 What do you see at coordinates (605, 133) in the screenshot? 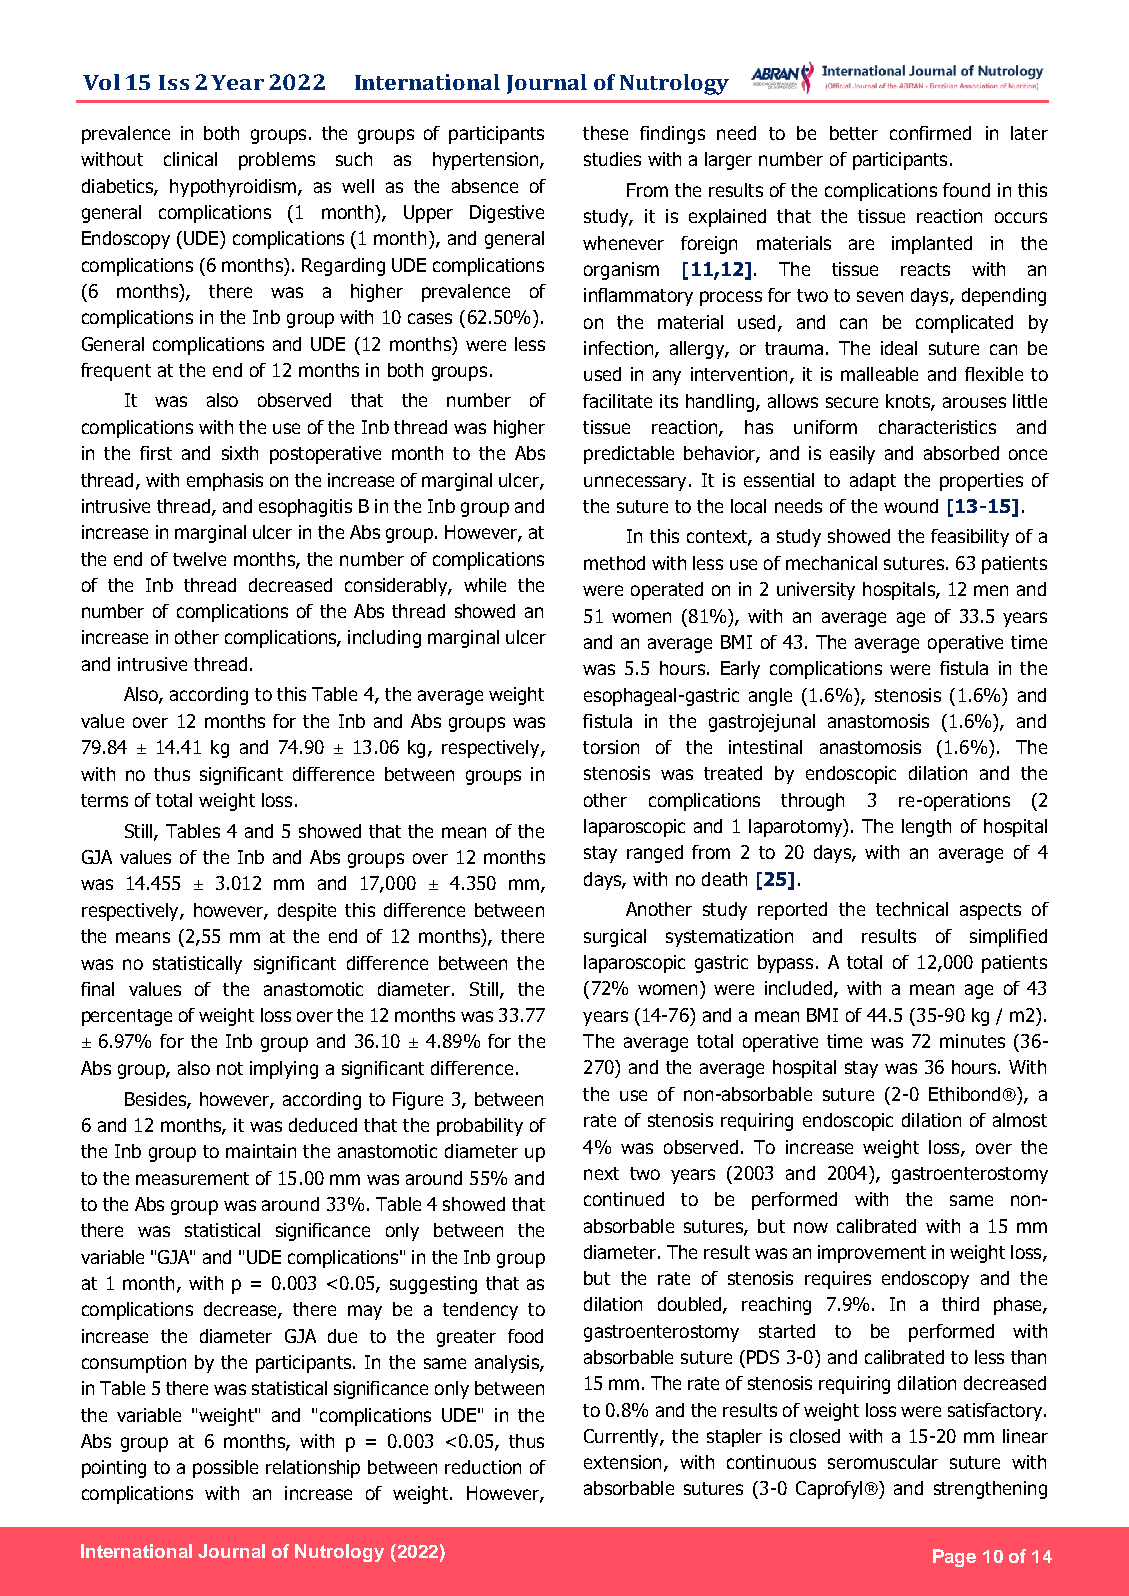
I see `these` at bounding box center [605, 133].
